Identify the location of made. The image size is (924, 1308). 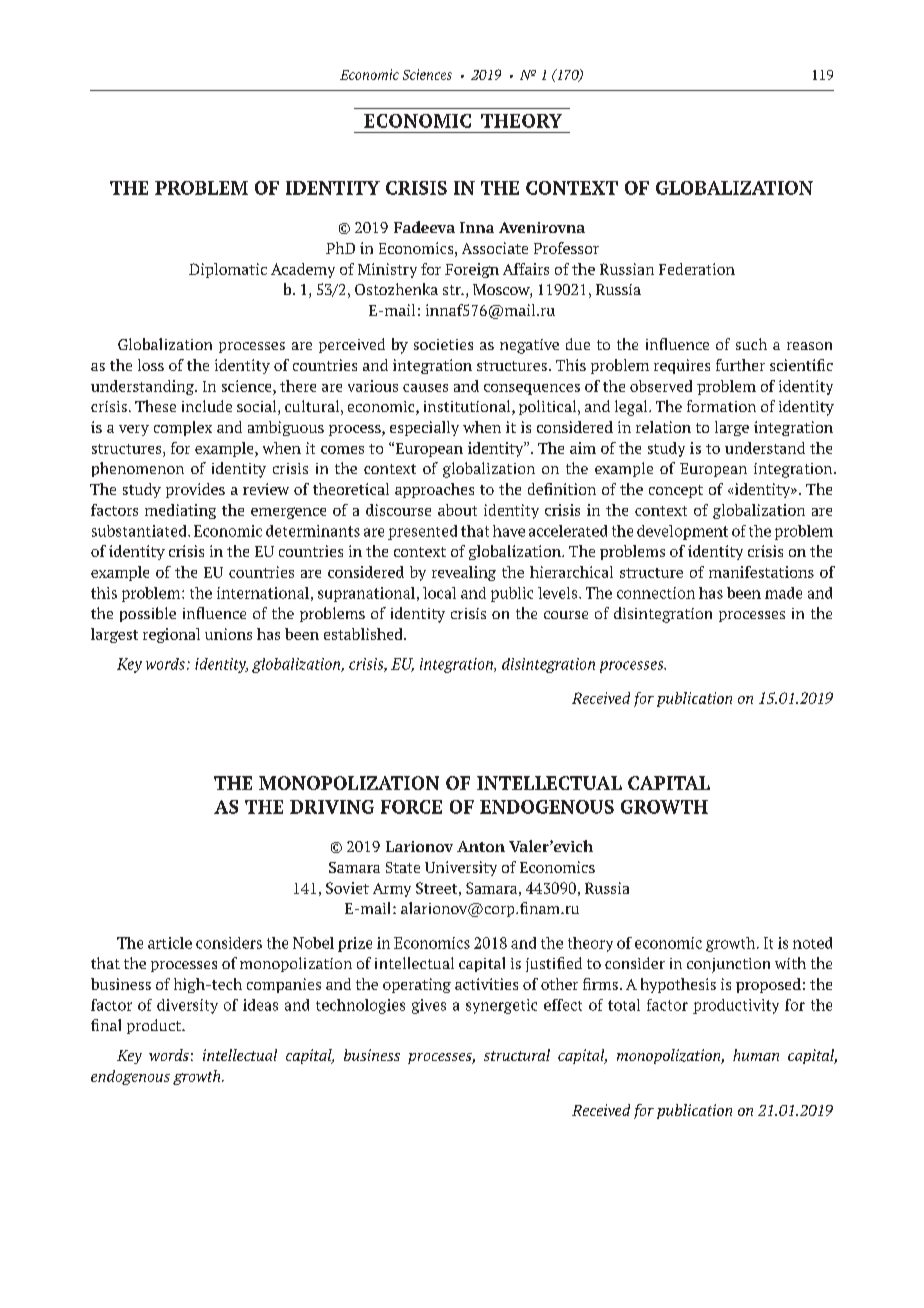
(783, 593).
